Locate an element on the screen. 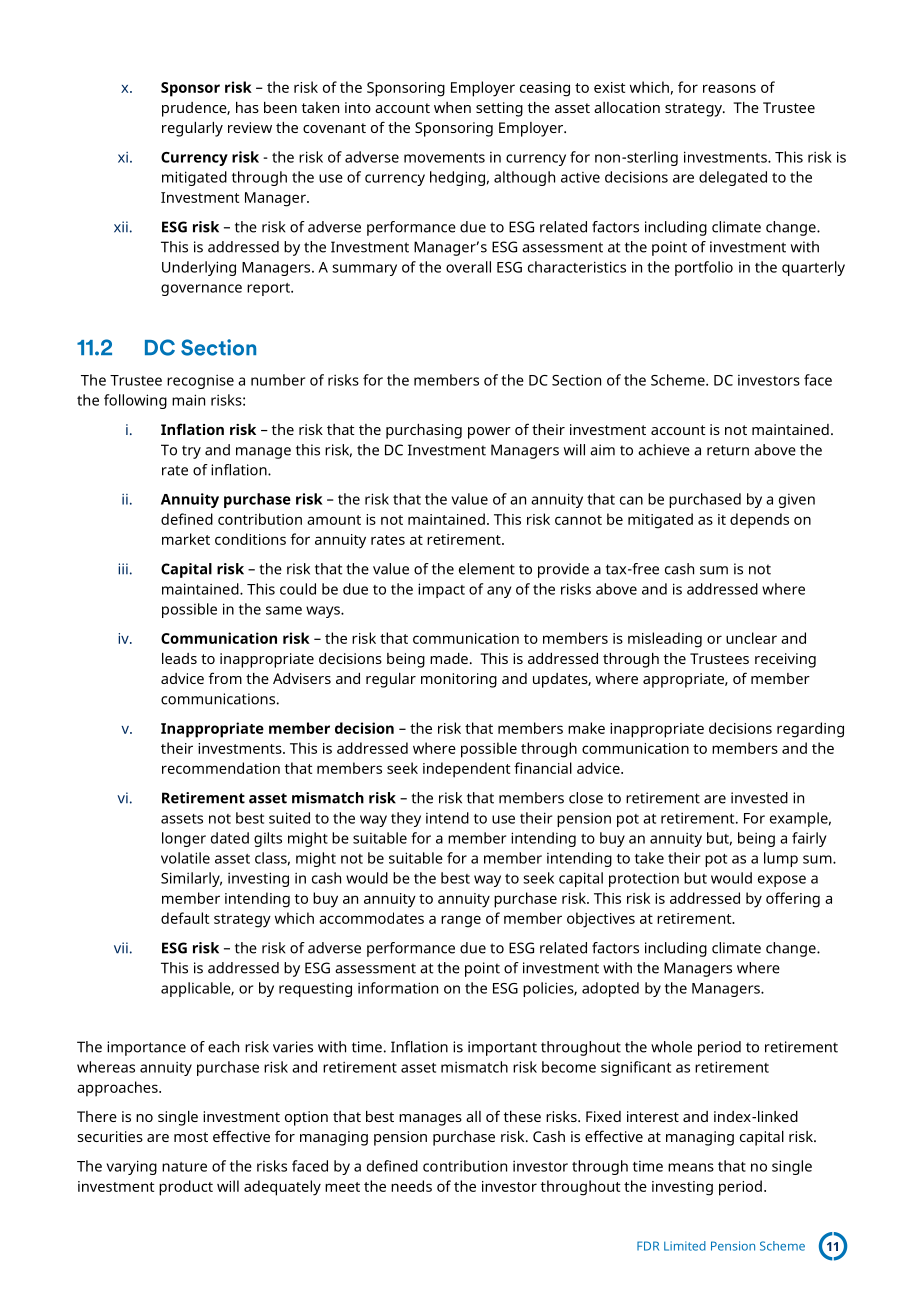  longer is located at coordinates (184, 839).
